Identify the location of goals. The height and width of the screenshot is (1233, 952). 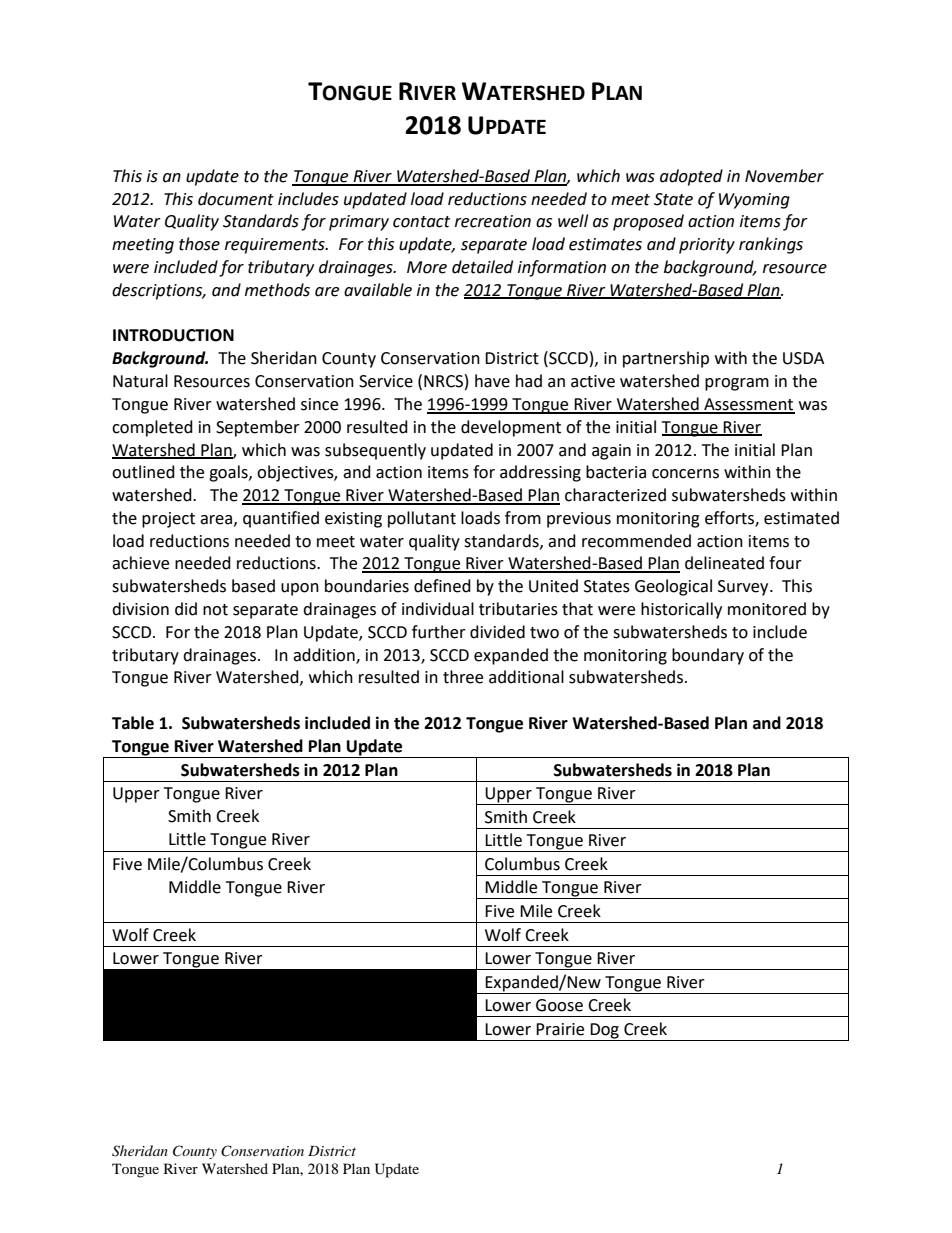
(229, 473).
